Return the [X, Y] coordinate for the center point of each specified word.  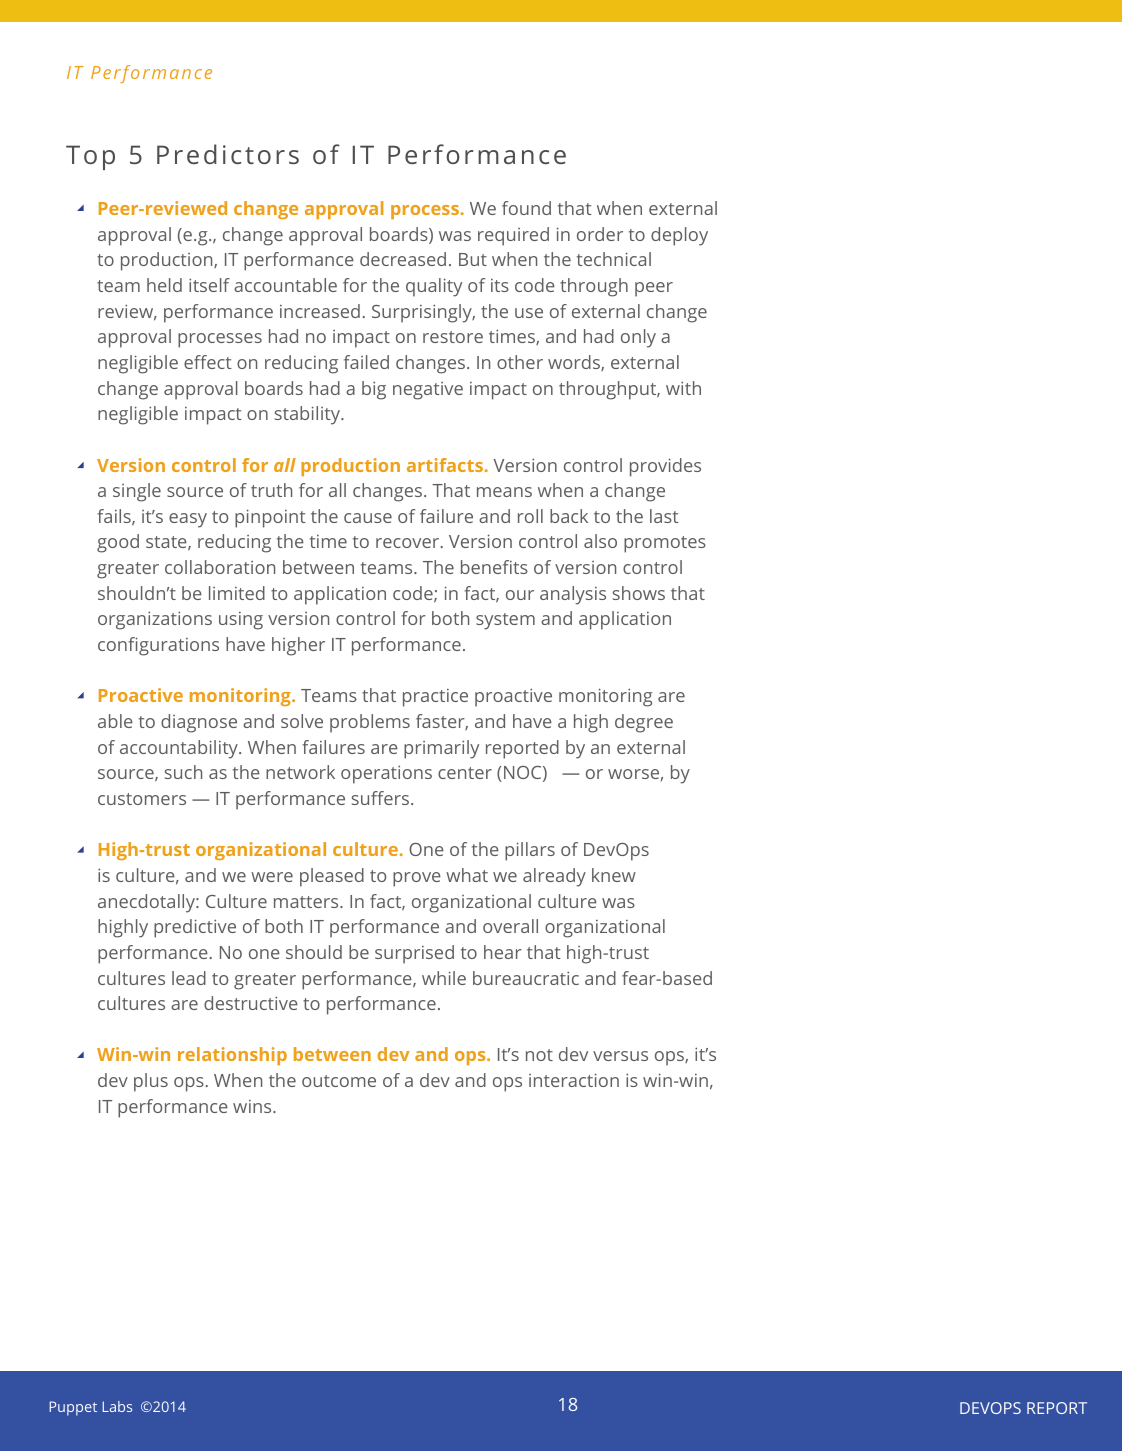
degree [644, 723]
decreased [403, 259]
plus [151, 1082]
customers [142, 799]
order [600, 234]
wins [253, 1106]
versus [620, 1056]
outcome [339, 1081]
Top [90, 157]
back [569, 516]
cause [368, 518]
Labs [117, 1406]
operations [386, 774]
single [137, 492]
